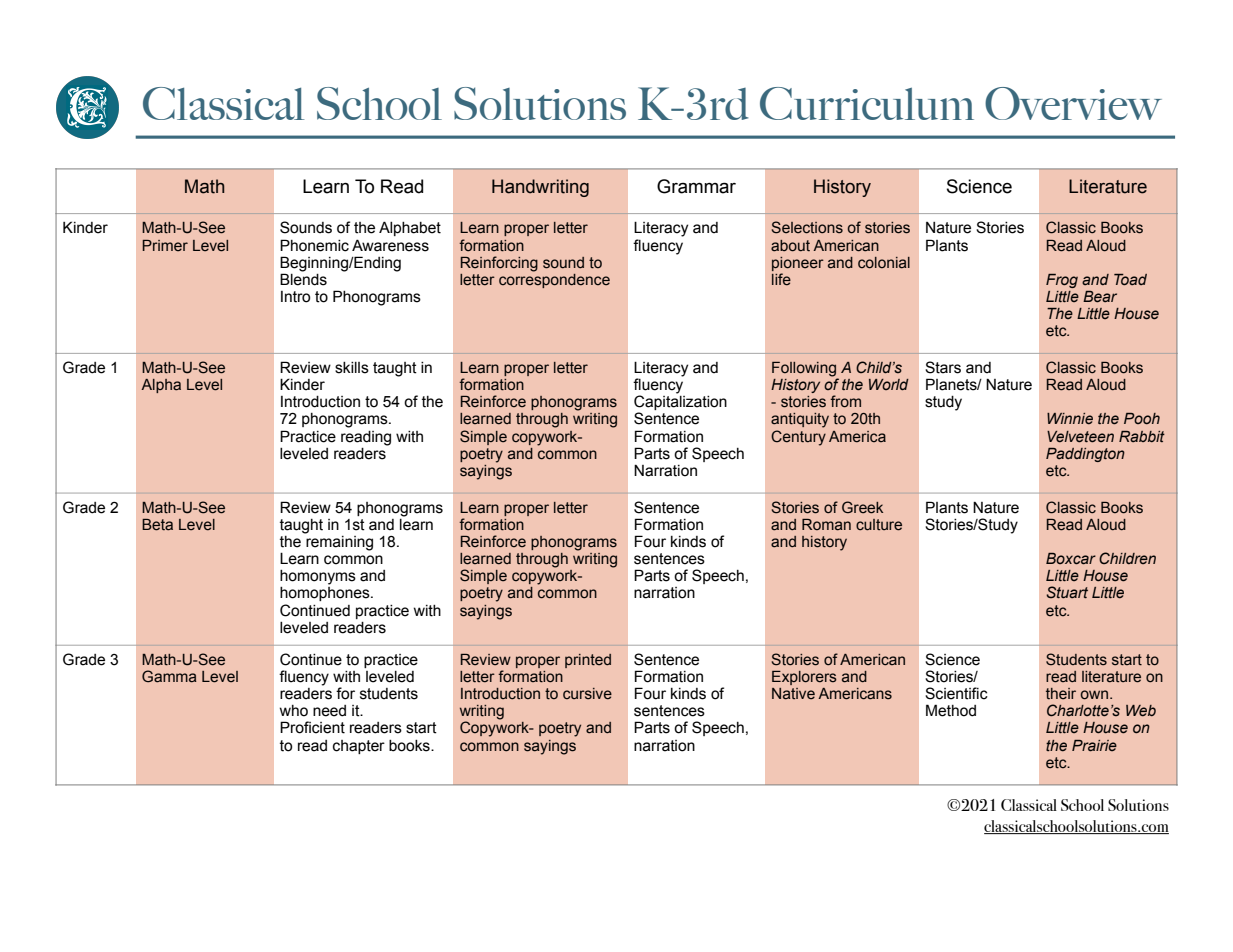 The image size is (1233, 952). I want to click on Frog, so click(1062, 281).
